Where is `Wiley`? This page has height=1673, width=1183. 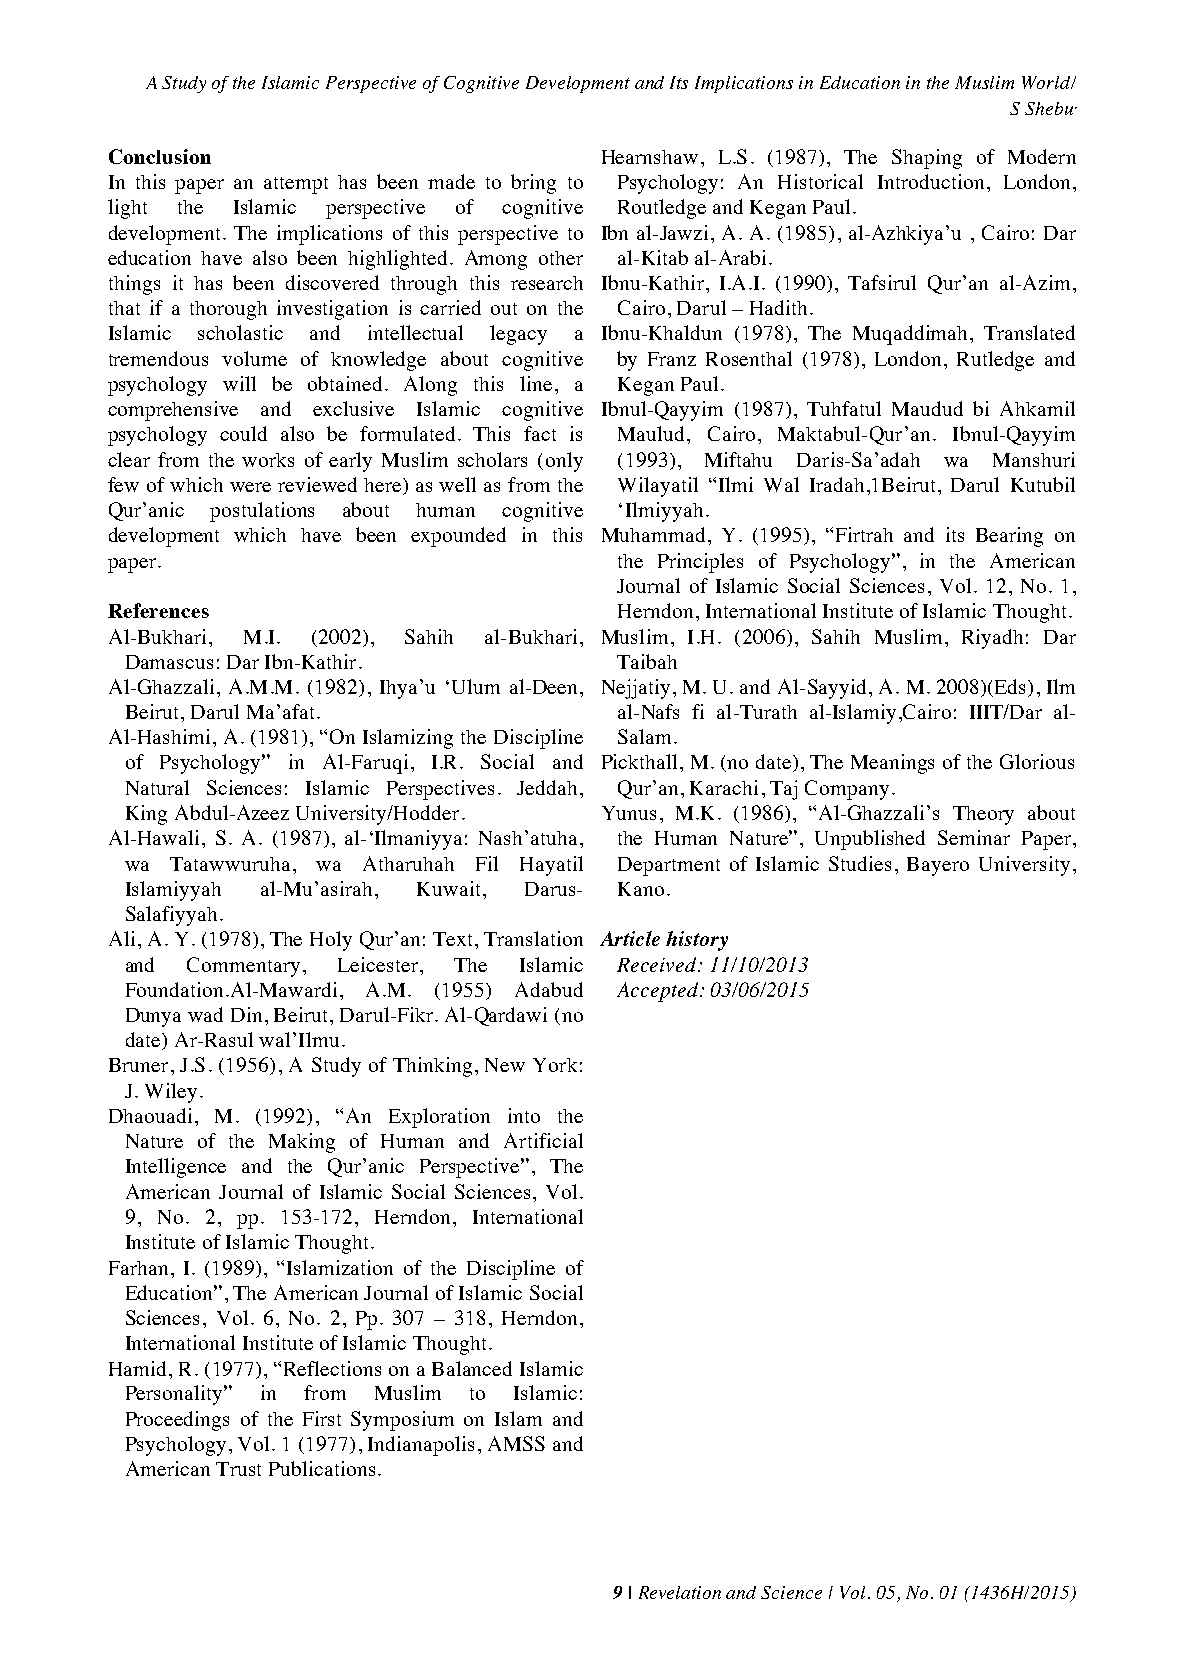
Wiley is located at coordinates (171, 1093).
